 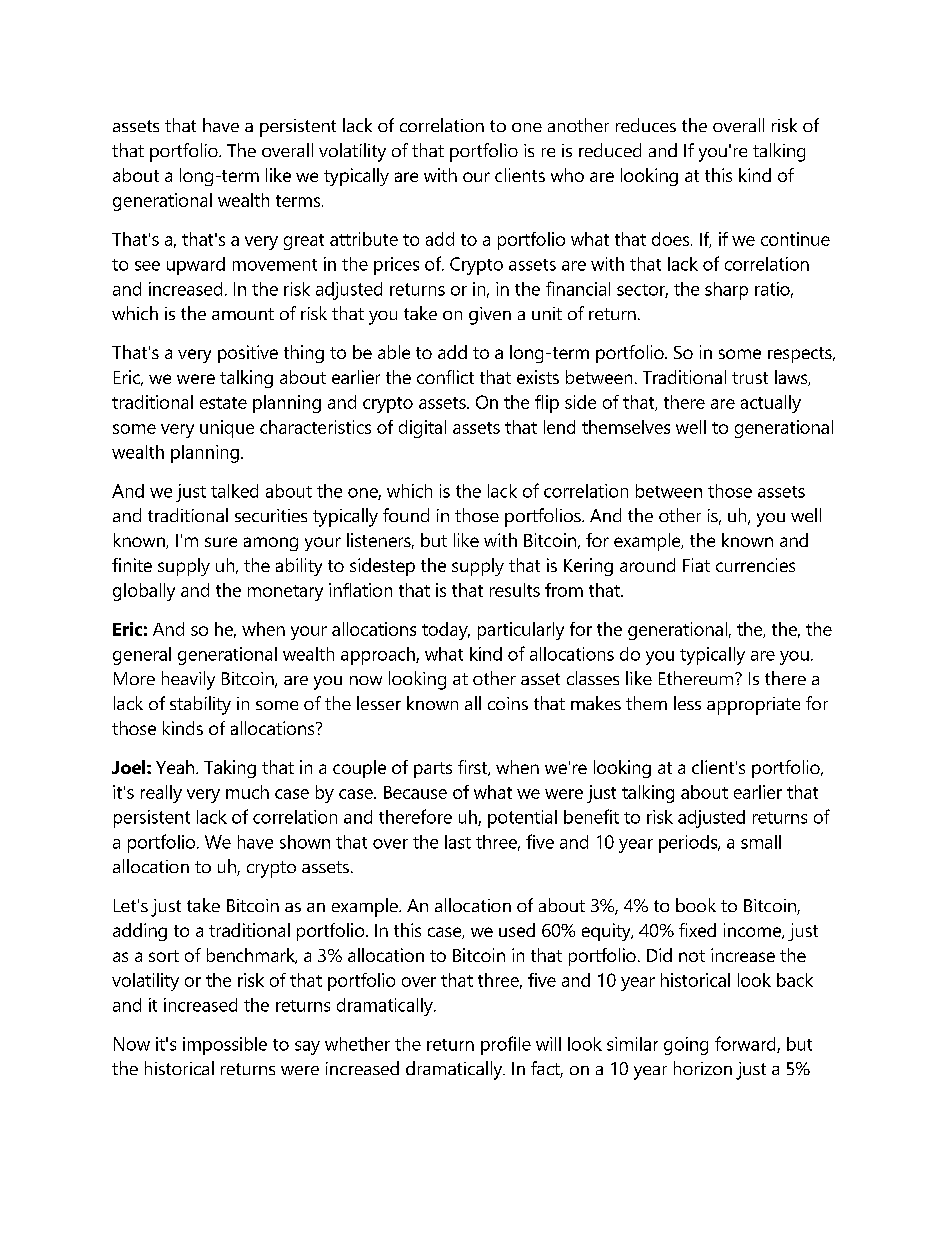 I want to click on great, so click(x=304, y=242).
